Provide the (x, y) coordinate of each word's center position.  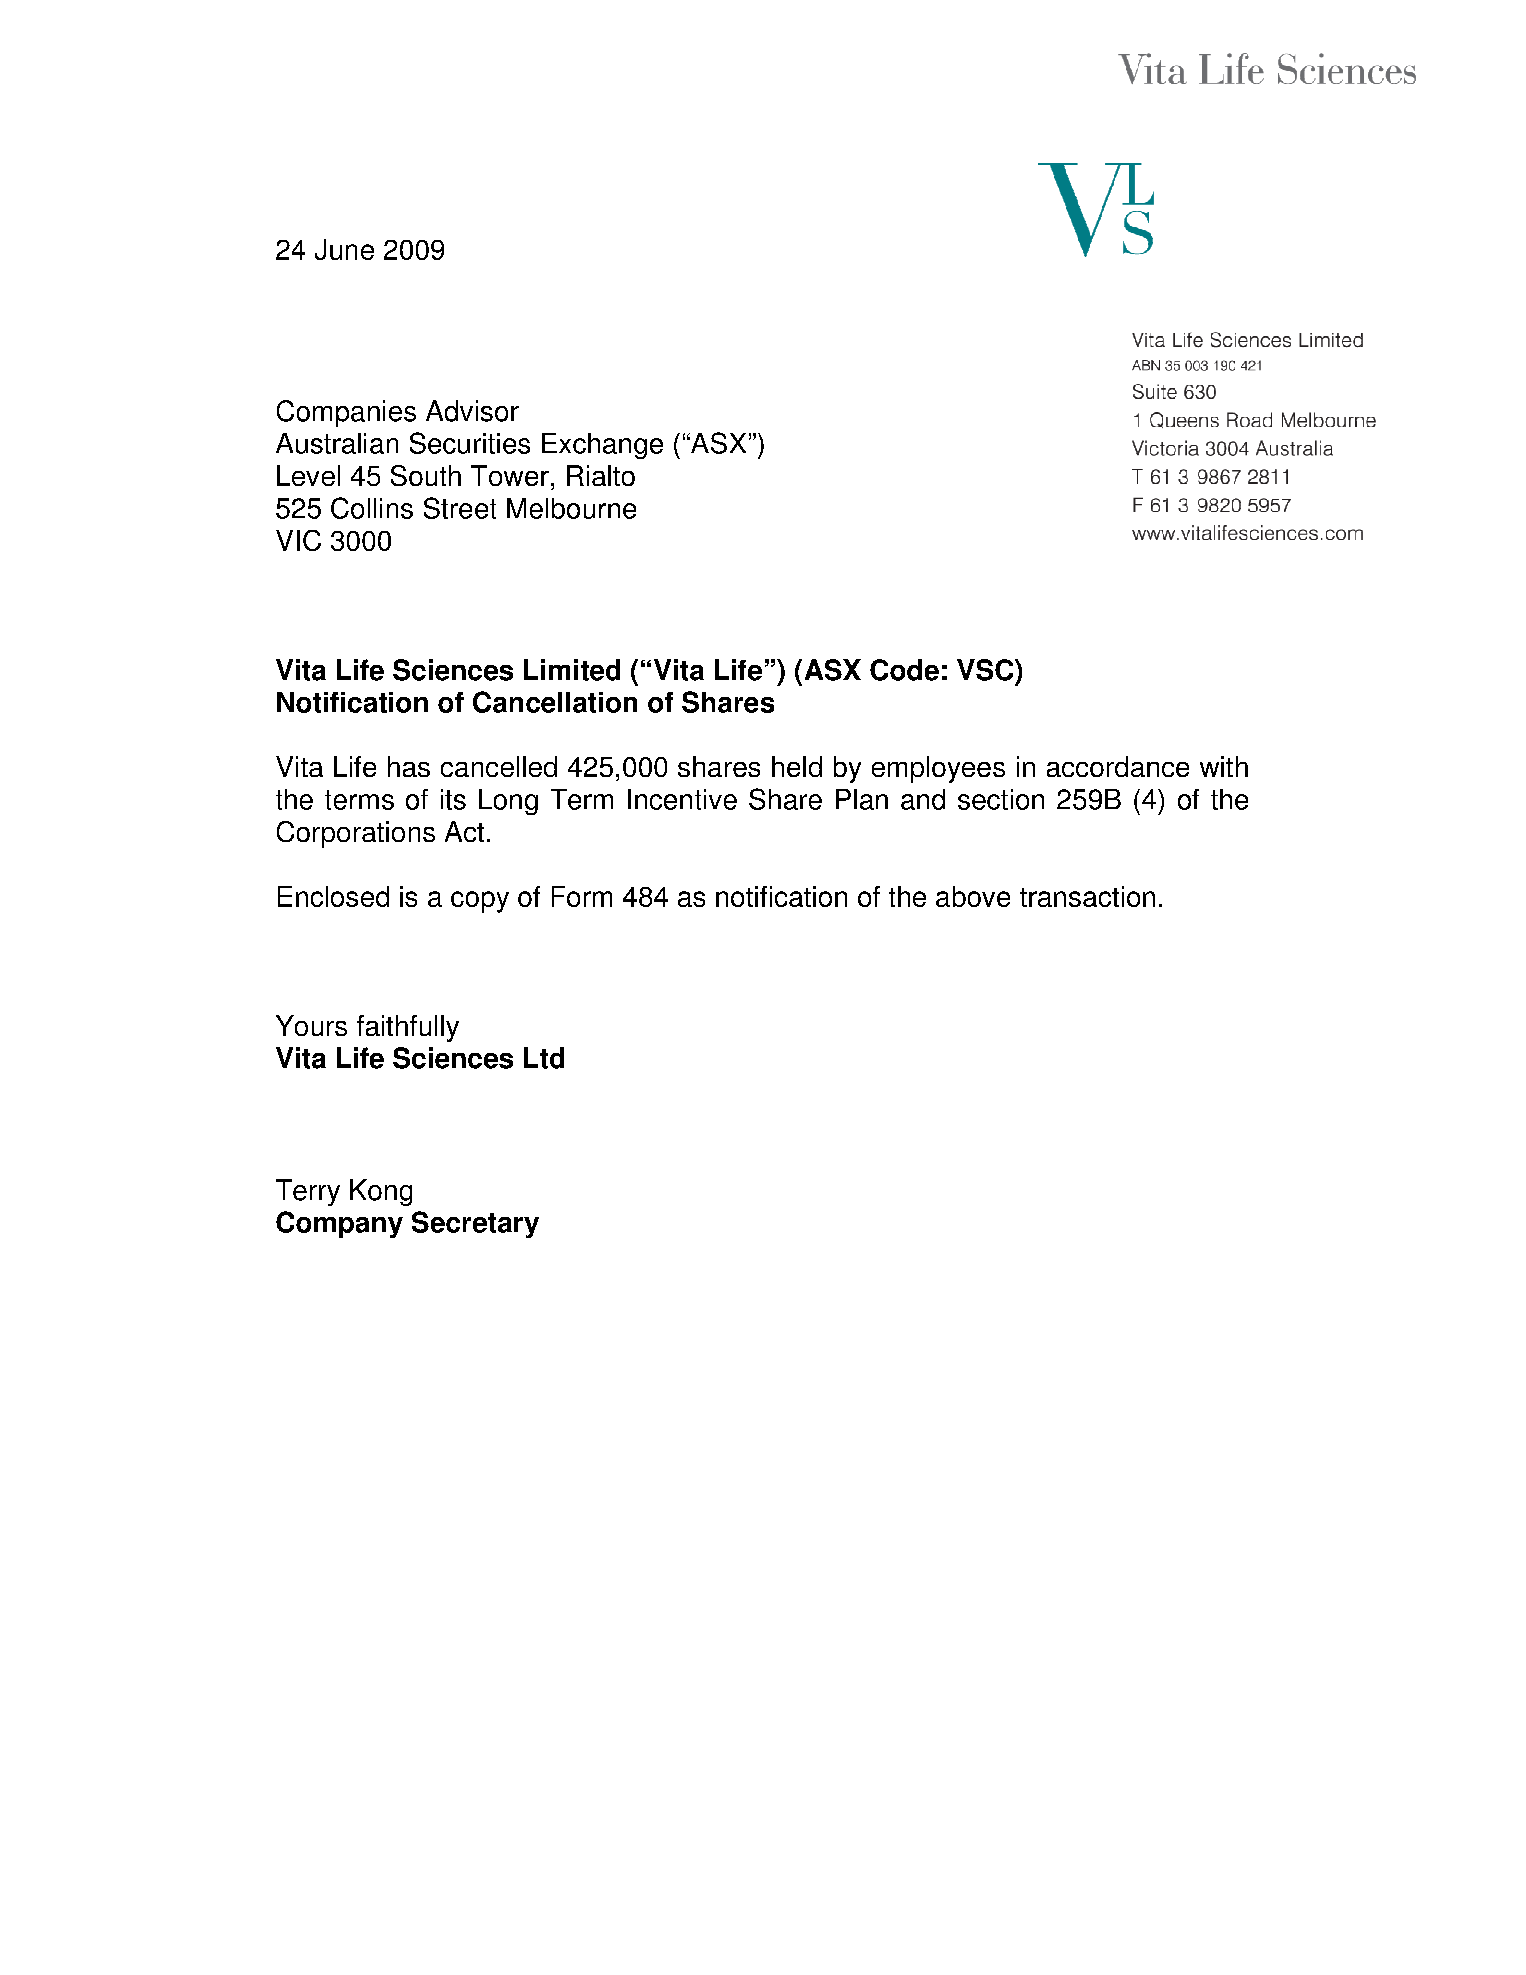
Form (582, 896)
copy (480, 902)
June (344, 249)
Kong (381, 1192)
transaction (1087, 896)
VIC (298, 540)
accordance (1118, 766)
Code (904, 670)
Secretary (475, 1224)
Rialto (601, 475)
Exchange (602, 446)
